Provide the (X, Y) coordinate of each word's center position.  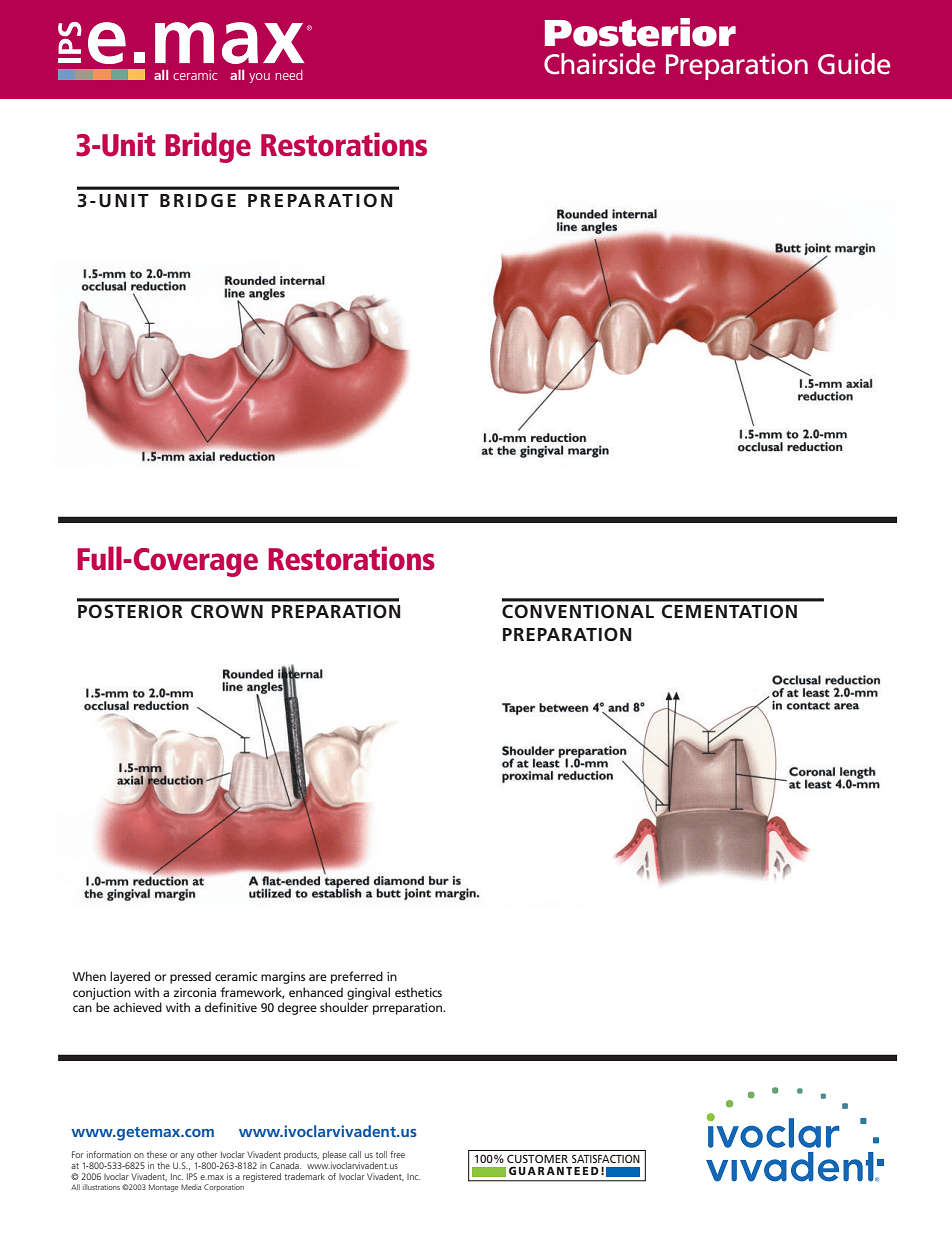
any (187, 1156)
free (397, 1154)
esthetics (418, 992)
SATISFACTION (606, 1158)
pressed (190, 977)
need (289, 75)
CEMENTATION (729, 611)
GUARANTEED (554, 1170)
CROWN (227, 611)
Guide (854, 64)
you (259, 78)
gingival (368, 993)
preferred (357, 977)
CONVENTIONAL (578, 611)
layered (130, 977)
